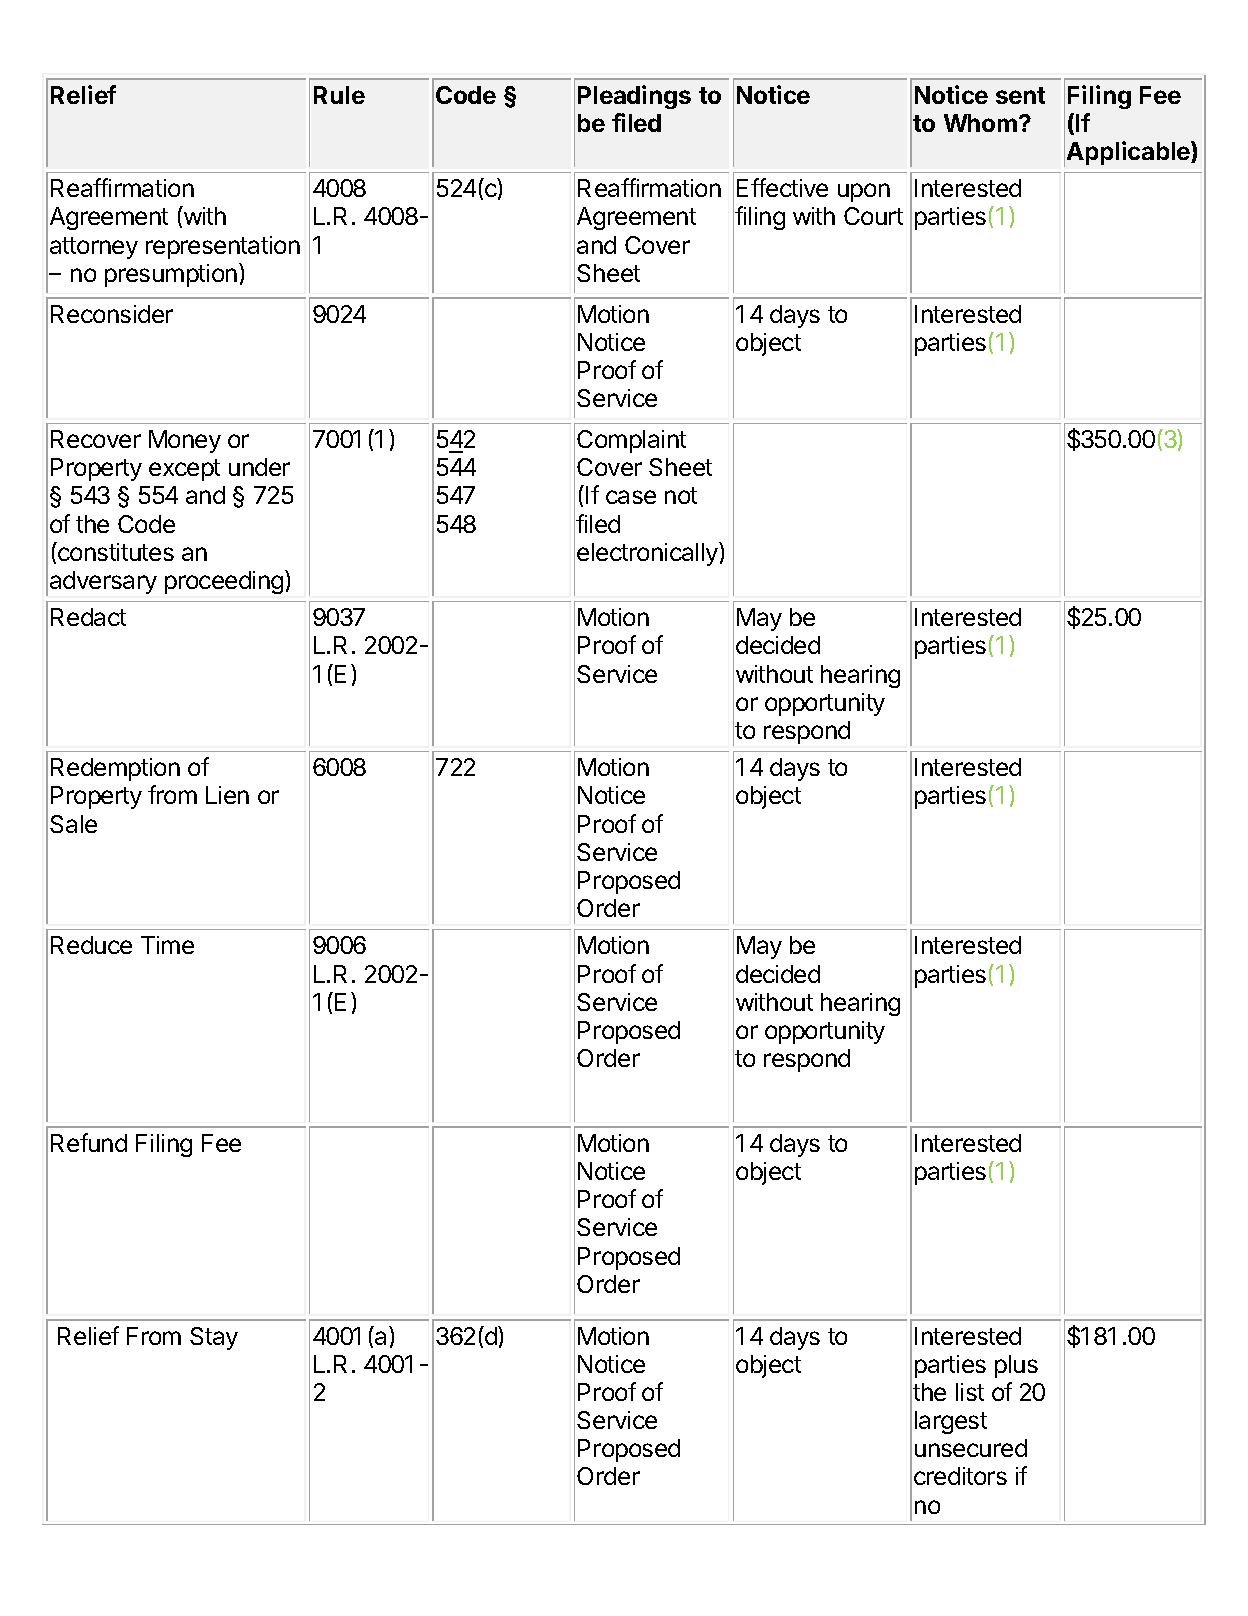 The width and height of the screenshot is (1248, 1616). Describe the element at coordinates (971, 1448) in the screenshot. I see `unsecured` at that location.
